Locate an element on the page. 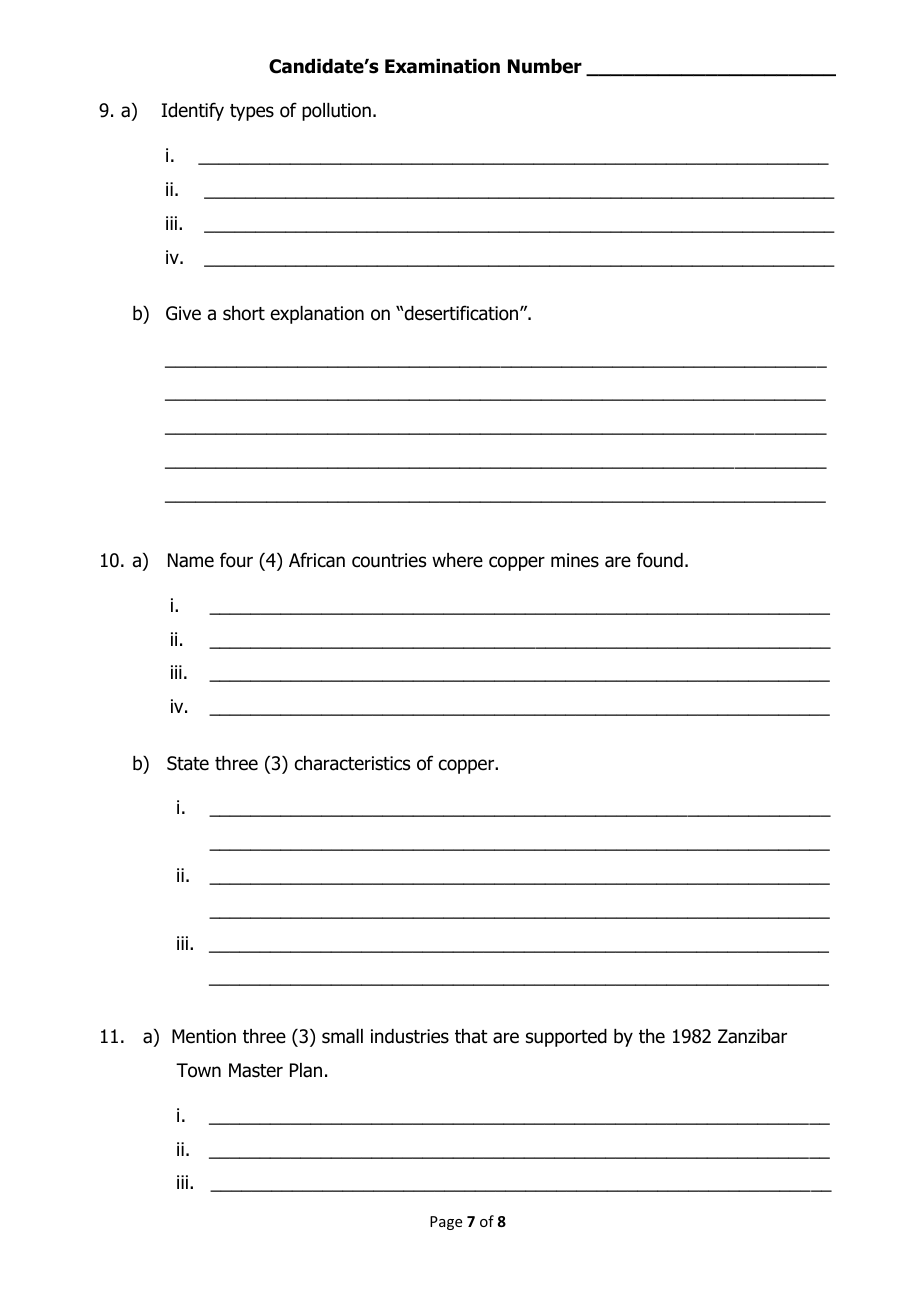  where is located at coordinates (457, 560).
